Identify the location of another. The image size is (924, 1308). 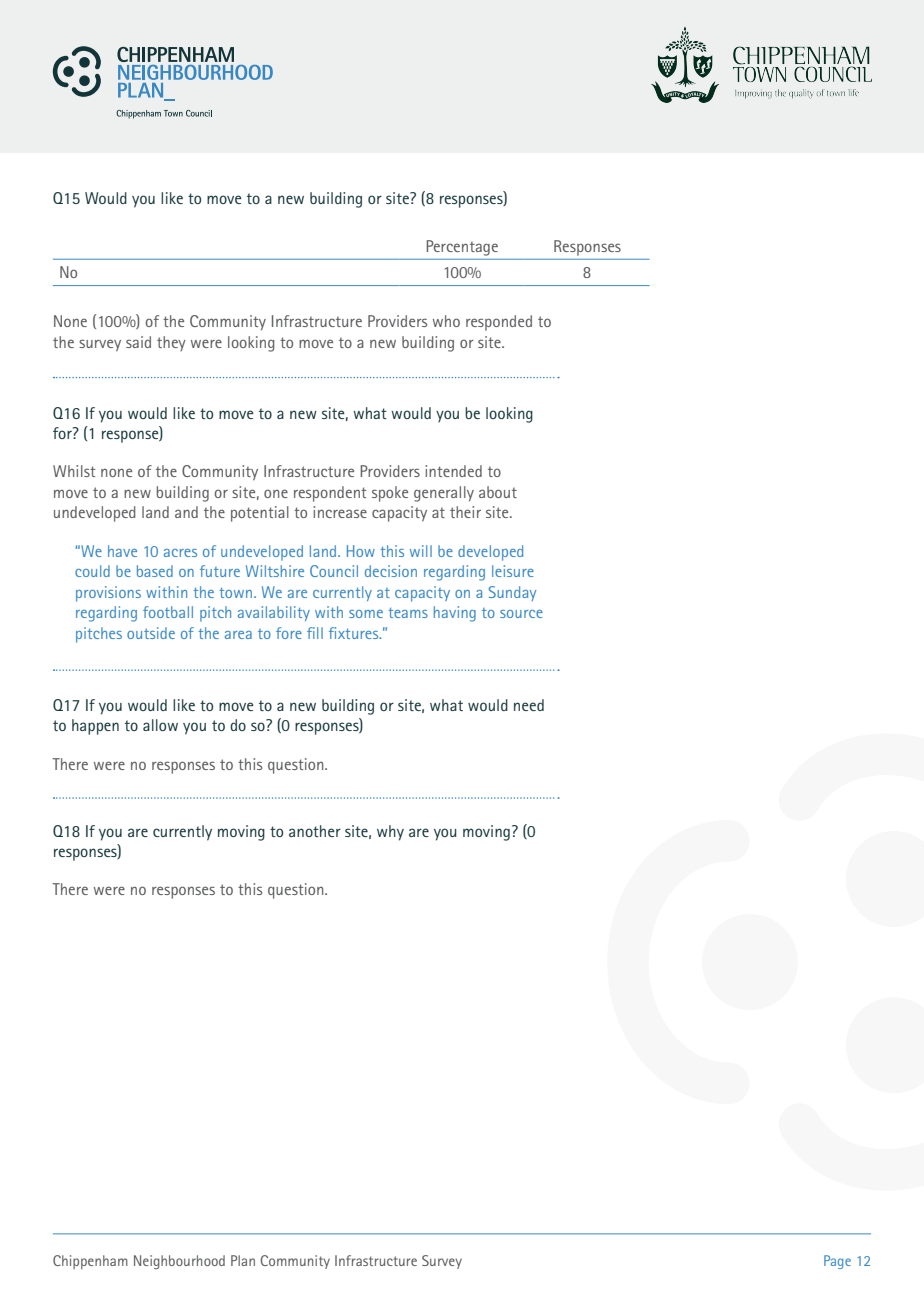
(315, 831).
